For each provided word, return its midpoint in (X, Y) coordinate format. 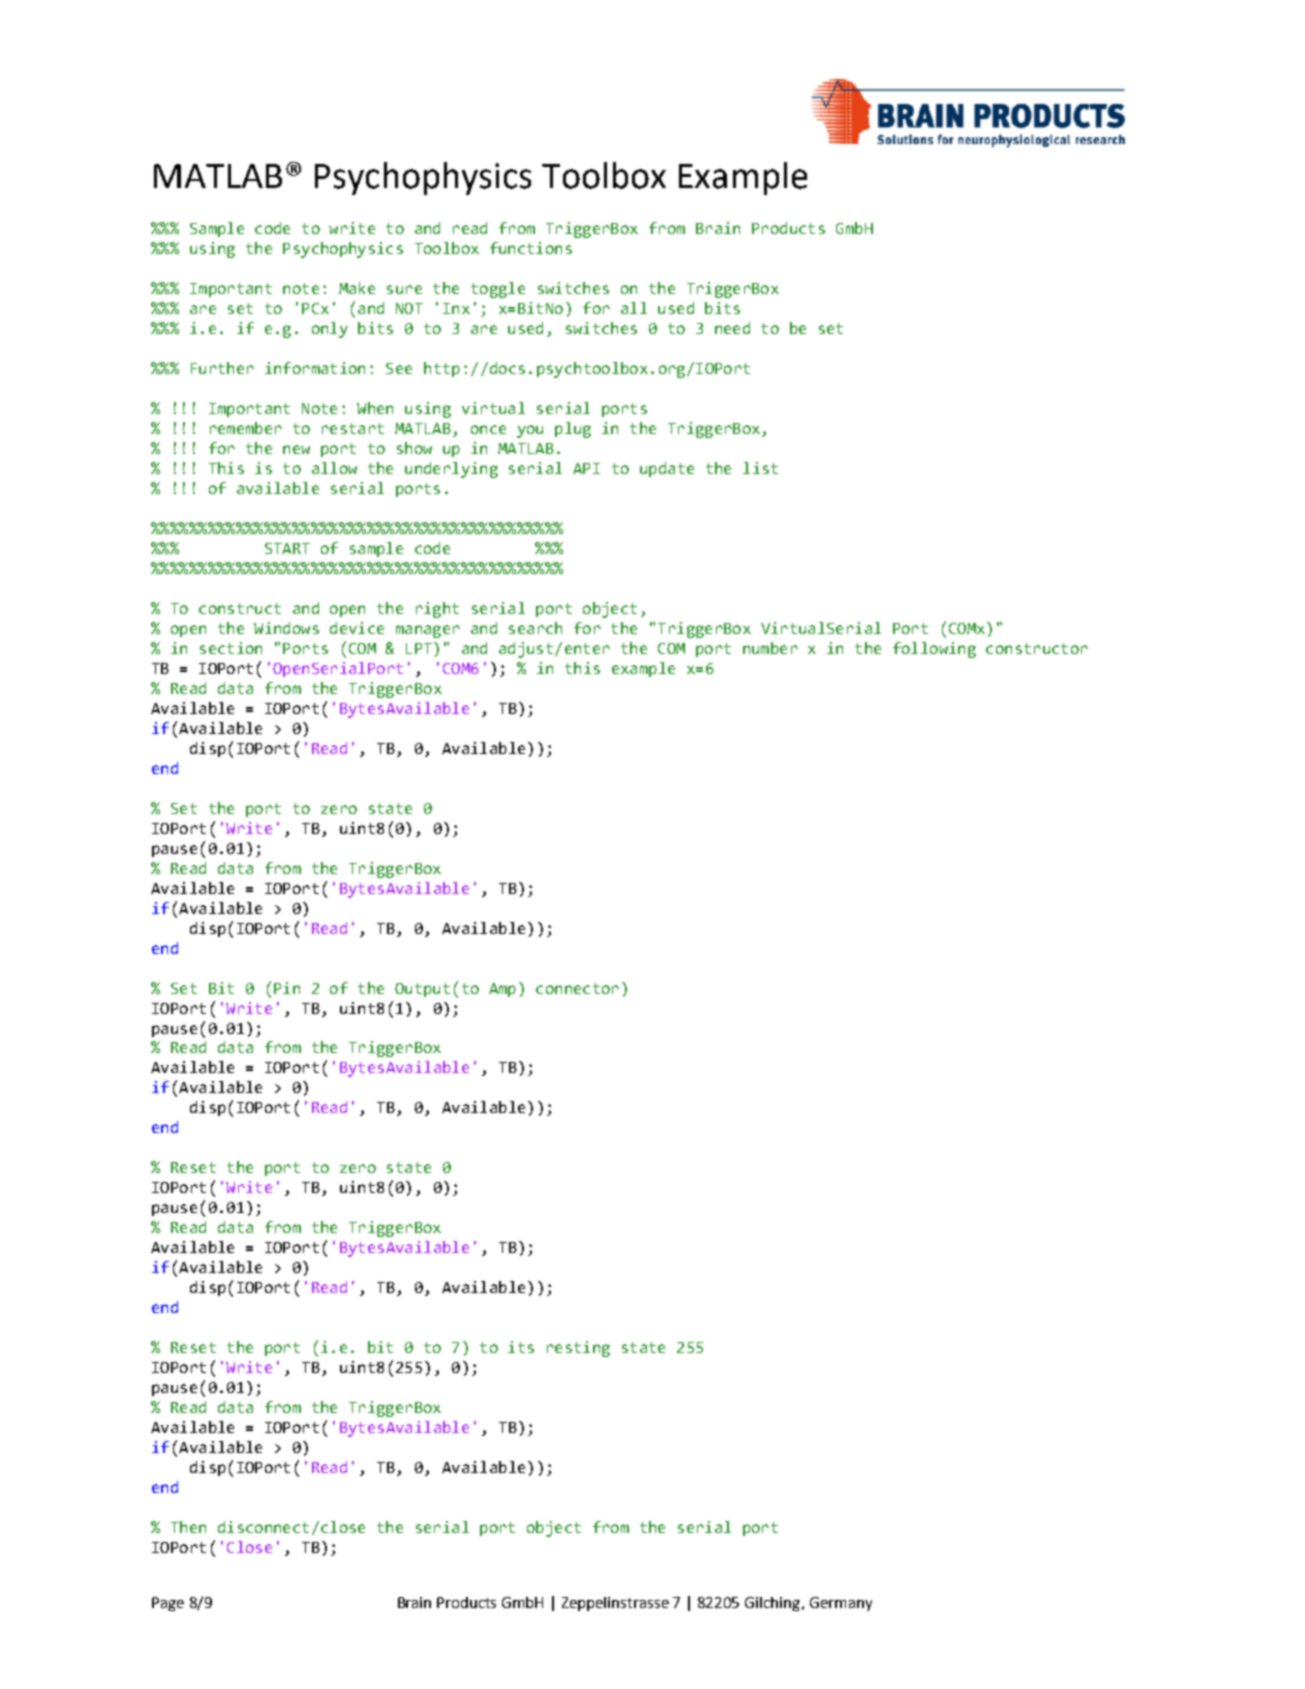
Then (188, 1527)
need (732, 328)
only (330, 330)
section (231, 648)
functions (531, 248)
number (770, 648)
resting (578, 1349)
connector (577, 988)
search (535, 628)
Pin (287, 988)
